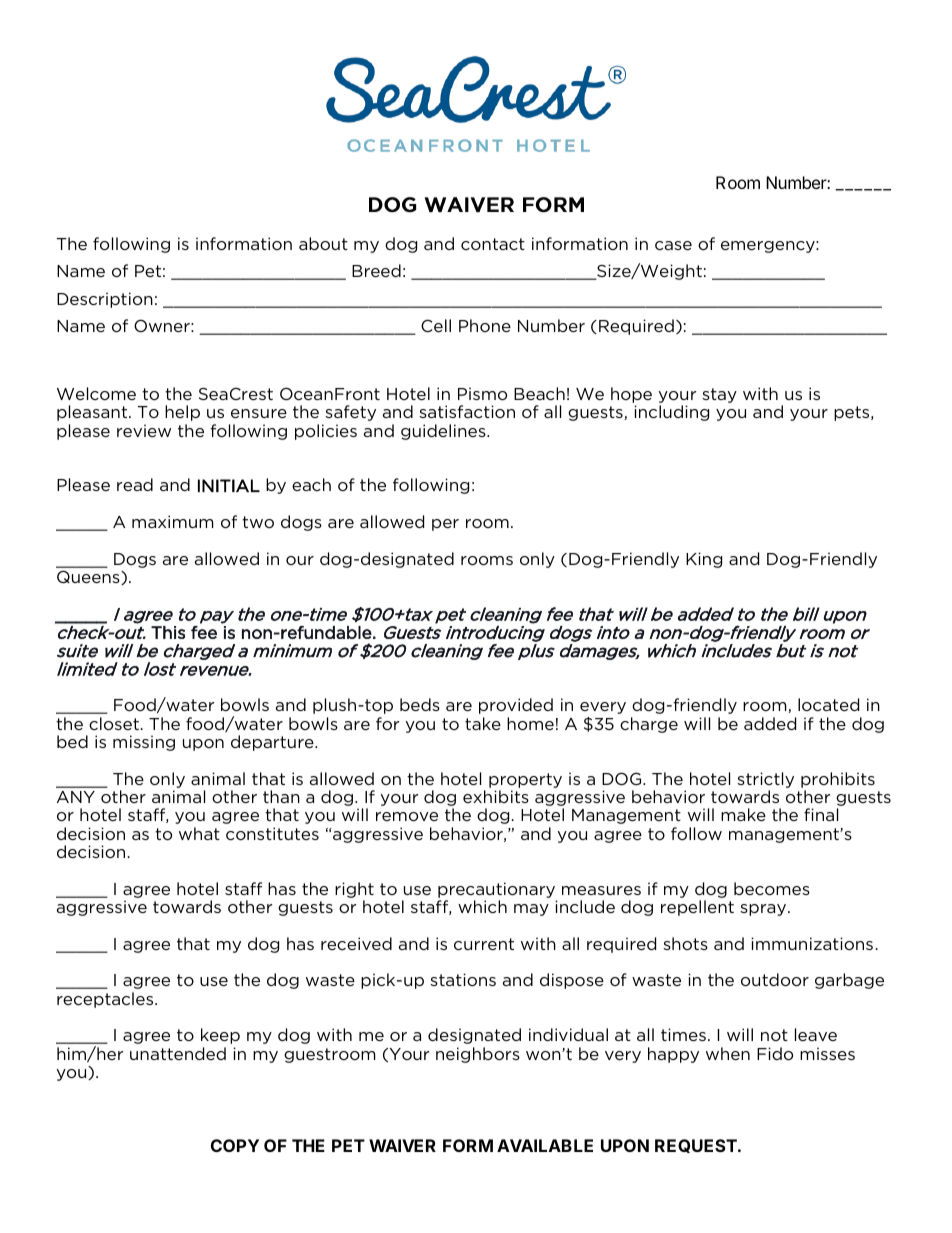 The image size is (952, 1233). I want to click on make, so click(743, 814).
